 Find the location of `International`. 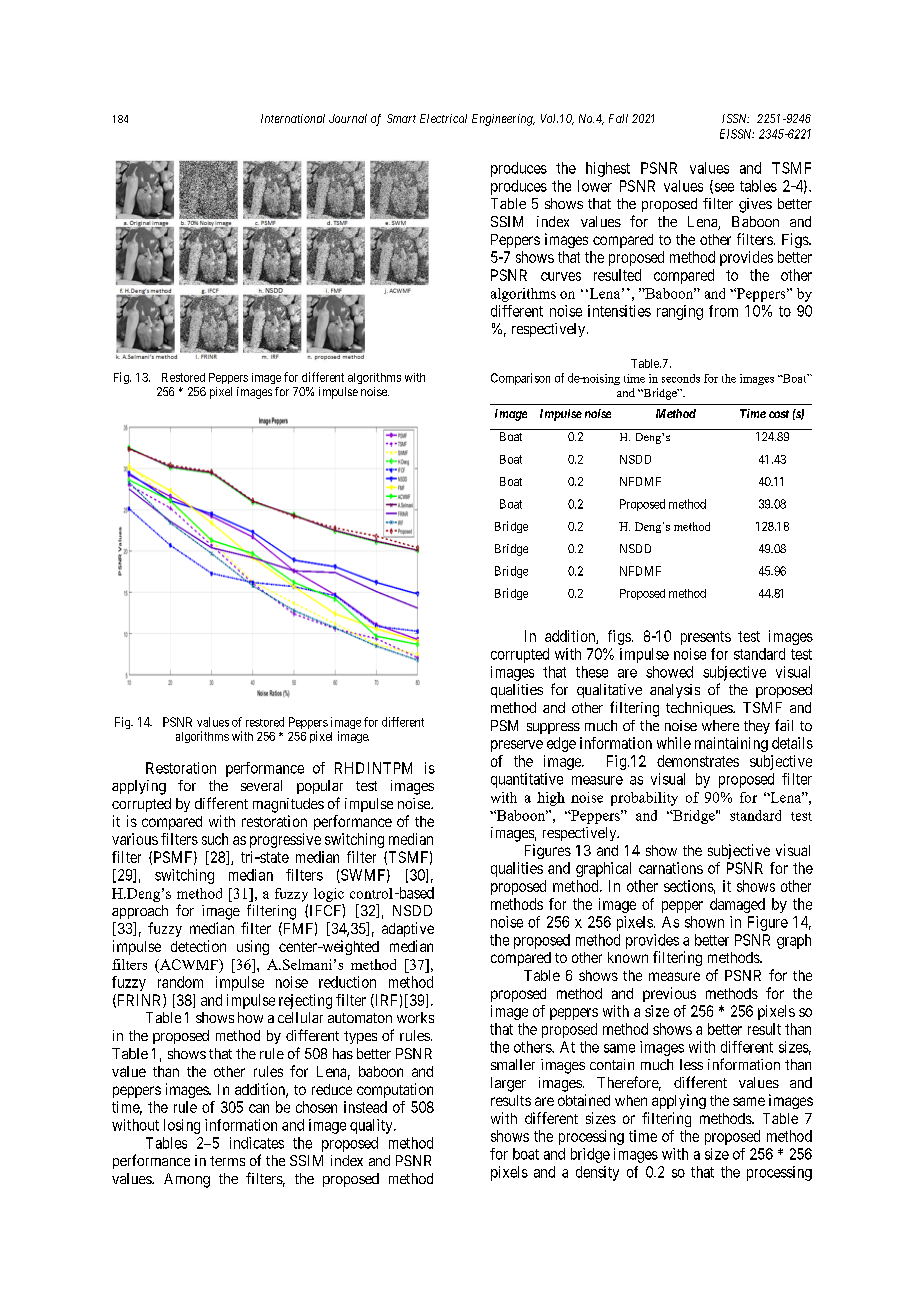

International is located at coordinates (293, 118).
